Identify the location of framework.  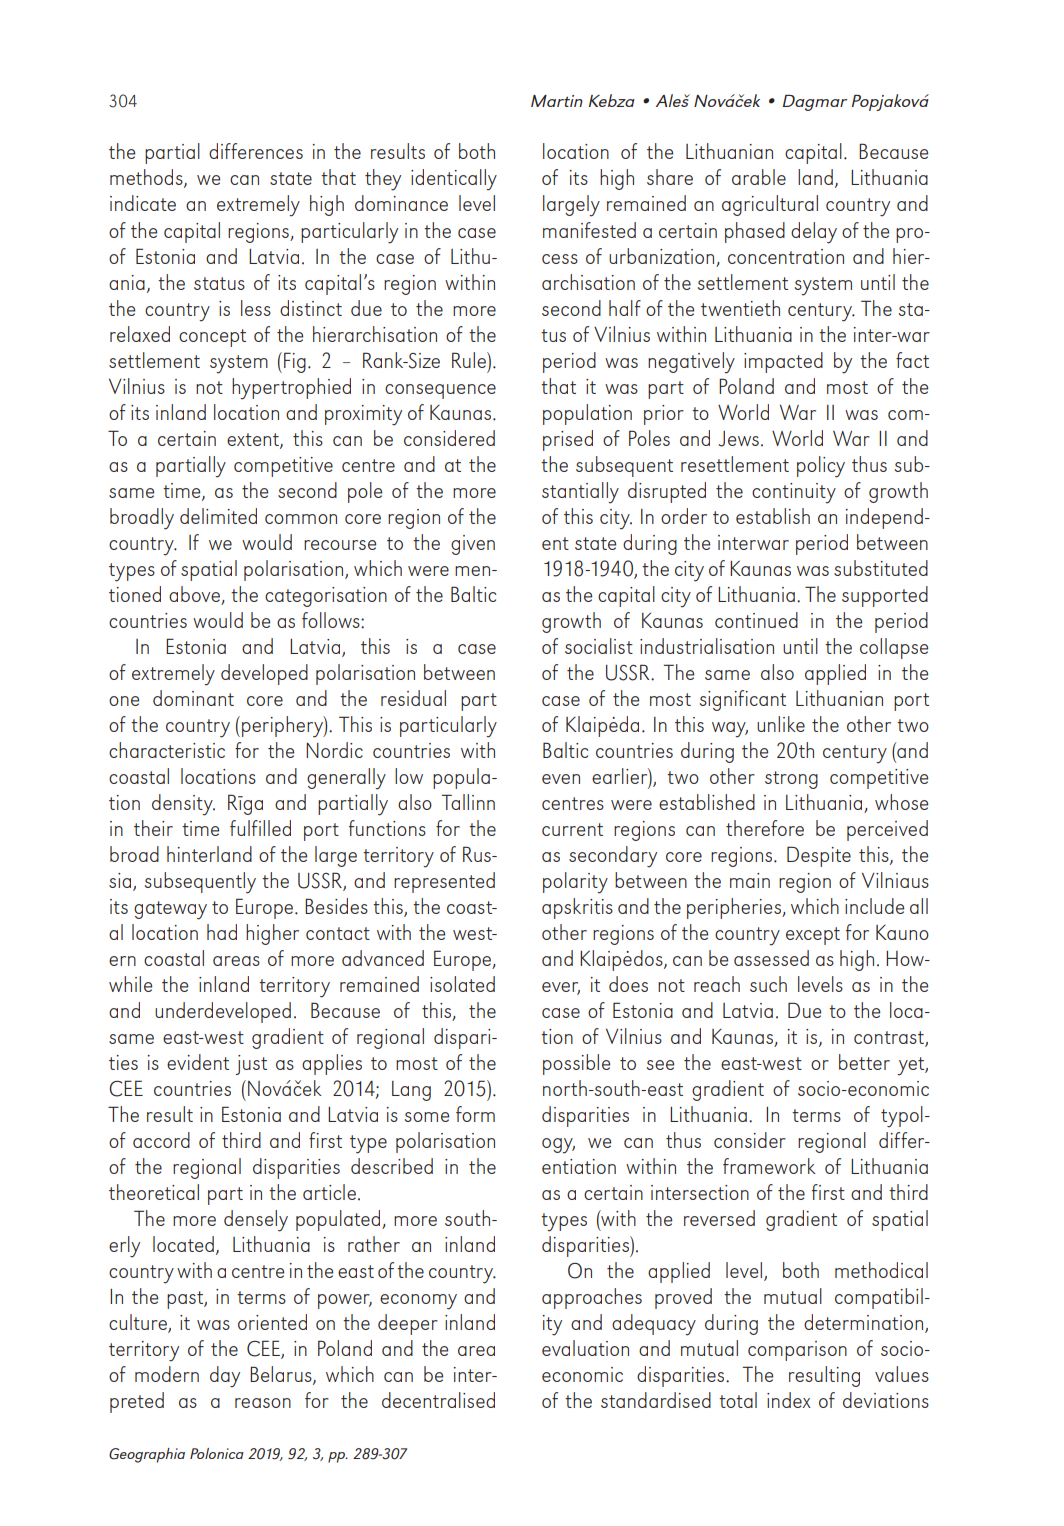
(769, 1166).
